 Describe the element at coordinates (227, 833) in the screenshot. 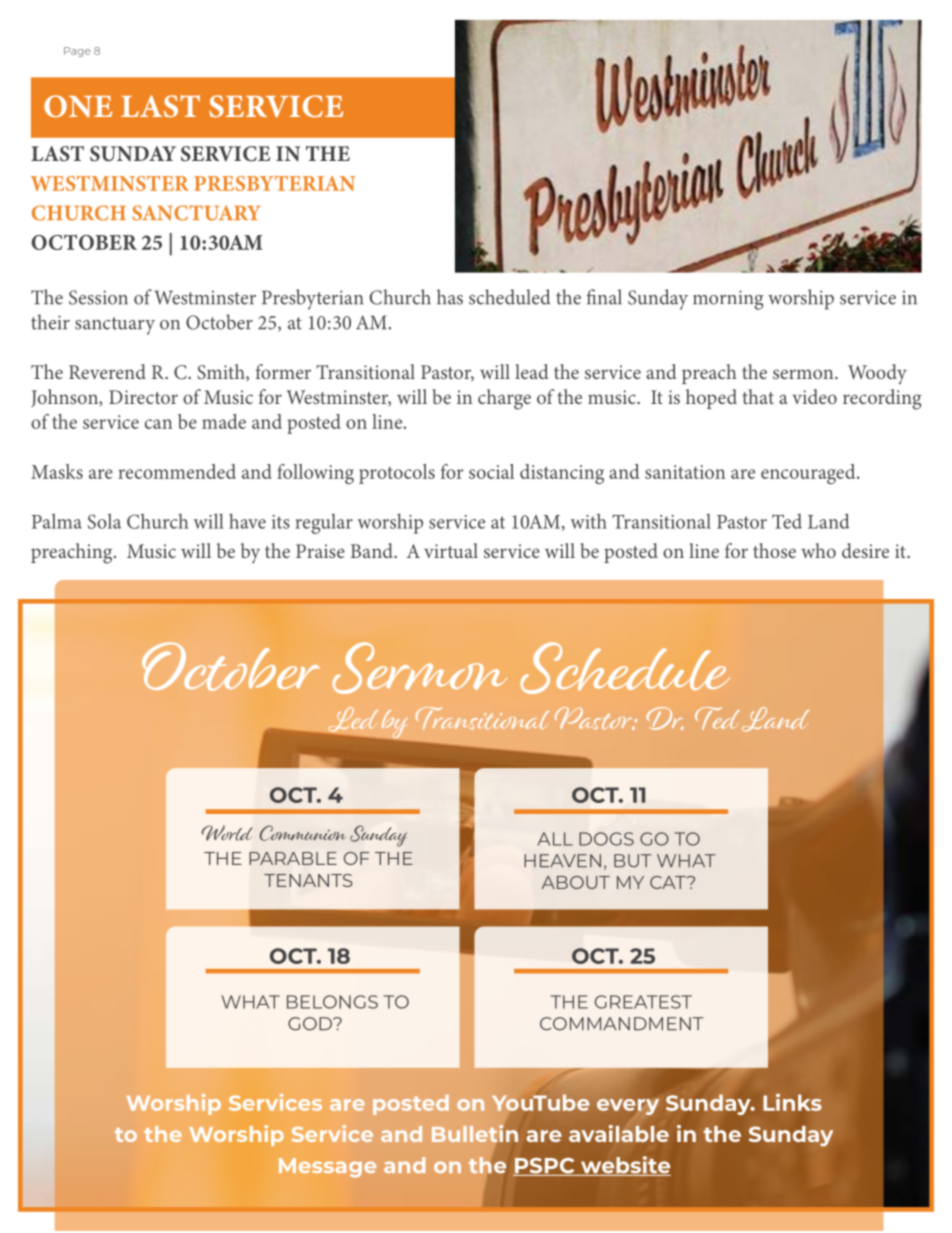

I see `World` at that location.
